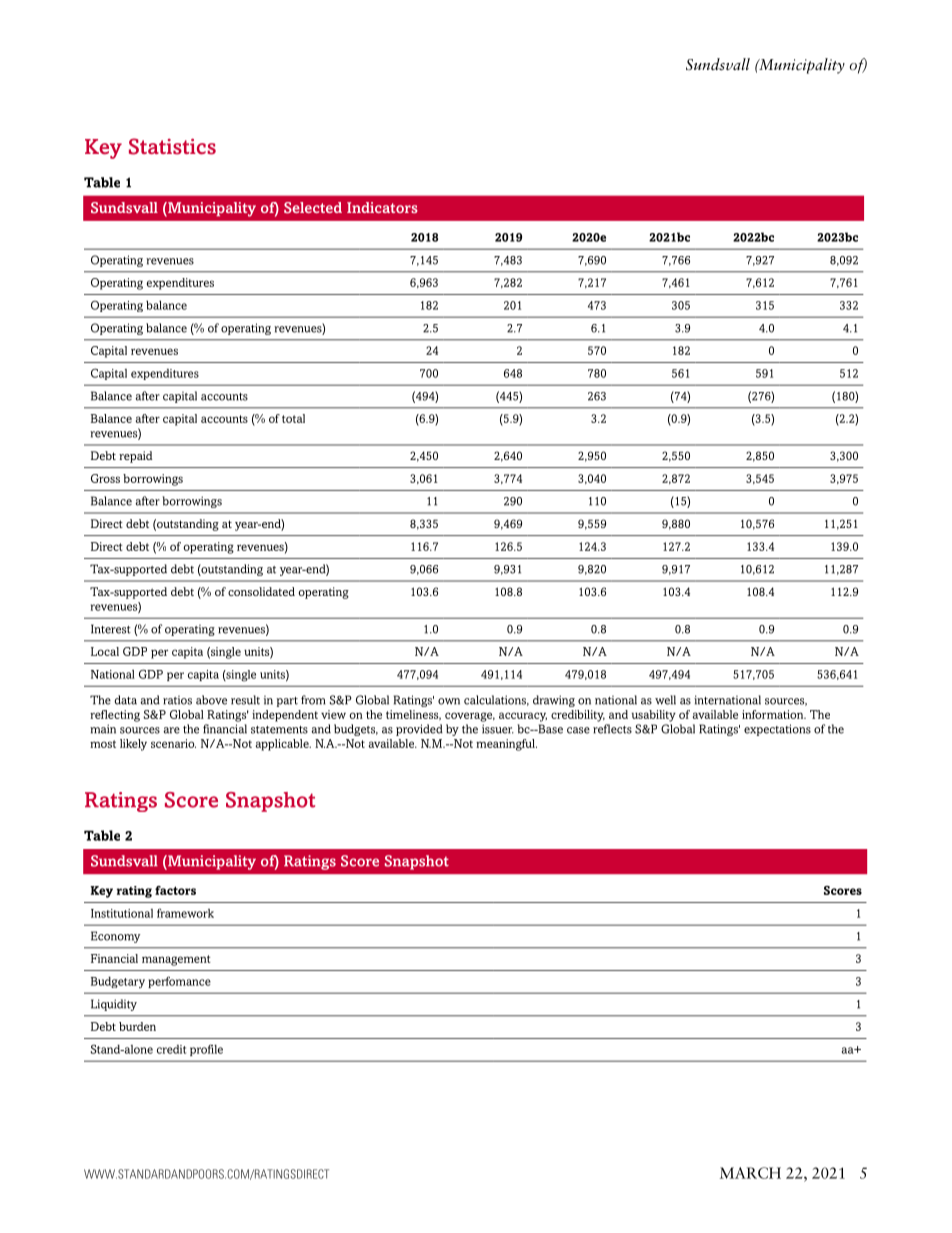 Image resolution: width=952 pixels, height=1233 pixels. What do you see at coordinates (313, 207) in the page?
I see `Selected` at bounding box center [313, 207].
